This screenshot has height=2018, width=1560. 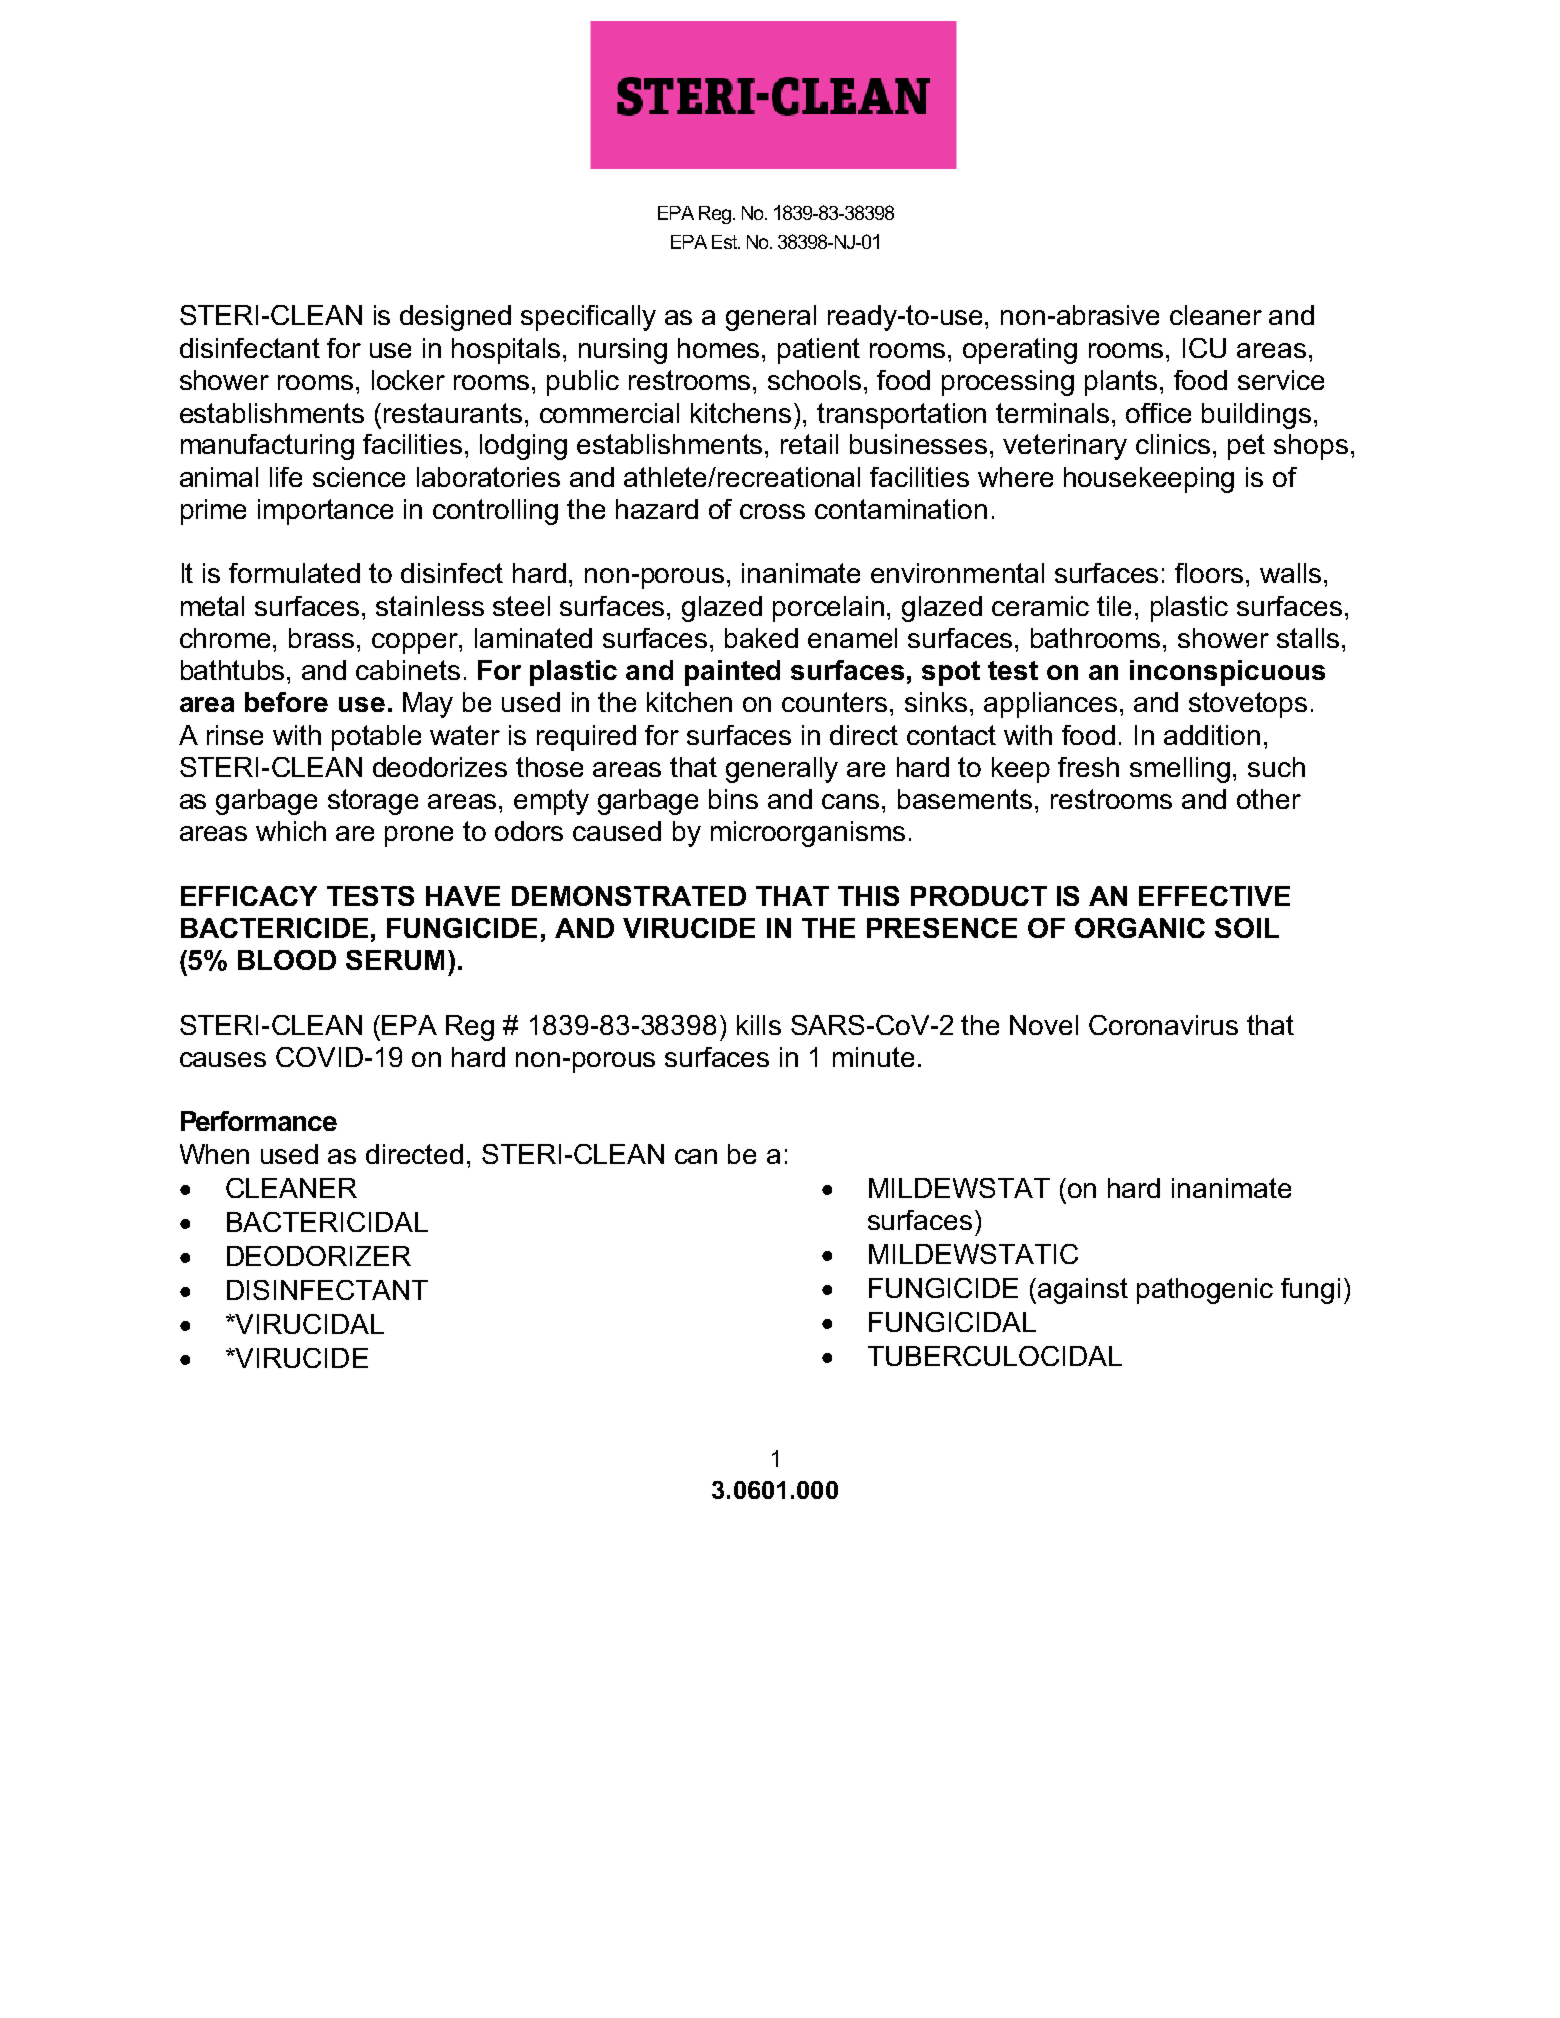 I want to click on inconspicuous, so click(x=1227, y=673).
